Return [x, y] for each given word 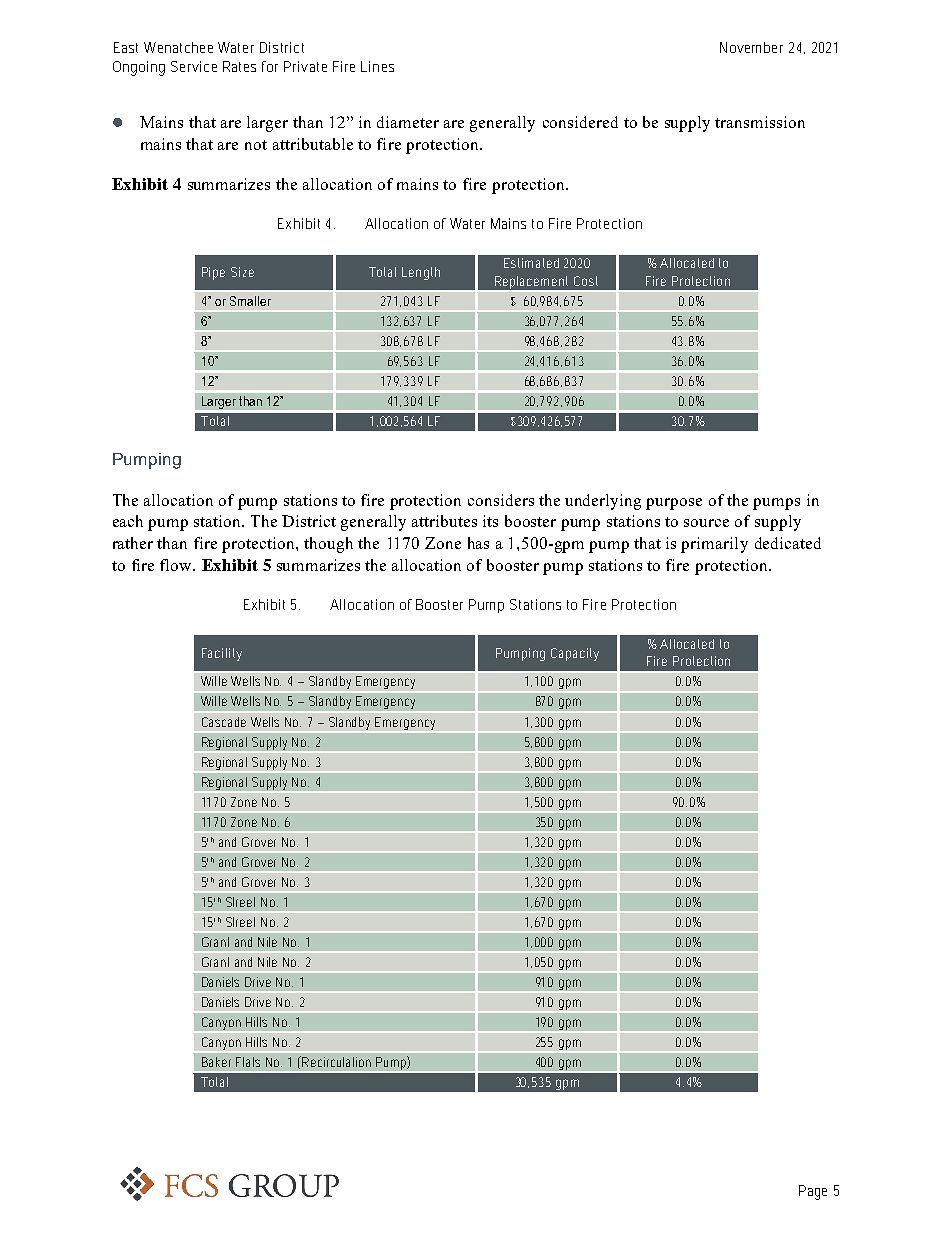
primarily [714, 545]
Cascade [224, 722]
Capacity [575, 654]
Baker [216, 1062]
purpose [674, 504]
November [751, 47]
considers [501, 500]
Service [194, 66]
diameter [408, 122]
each [128, 521]
